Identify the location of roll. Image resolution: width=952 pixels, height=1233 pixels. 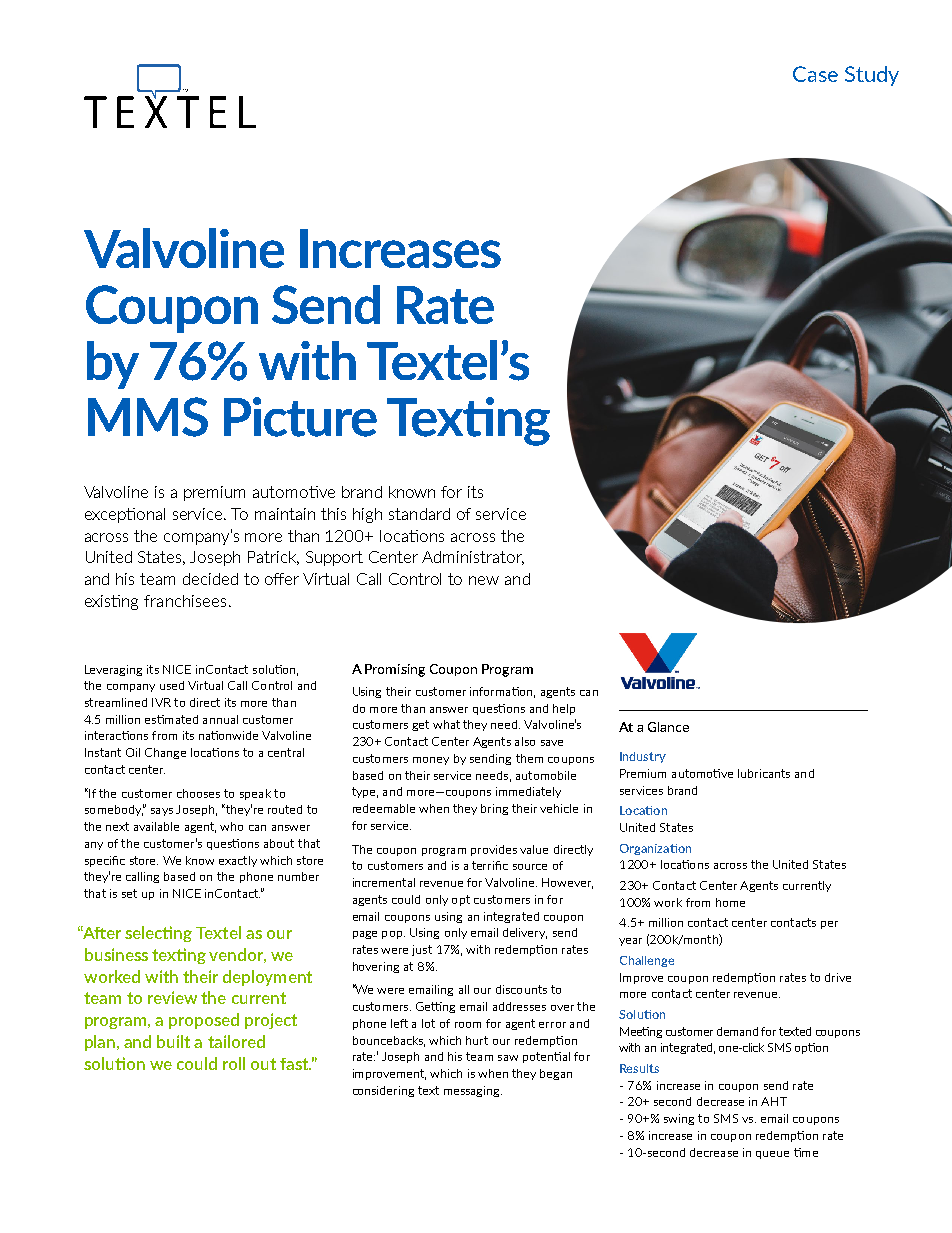
(234, 1063).
